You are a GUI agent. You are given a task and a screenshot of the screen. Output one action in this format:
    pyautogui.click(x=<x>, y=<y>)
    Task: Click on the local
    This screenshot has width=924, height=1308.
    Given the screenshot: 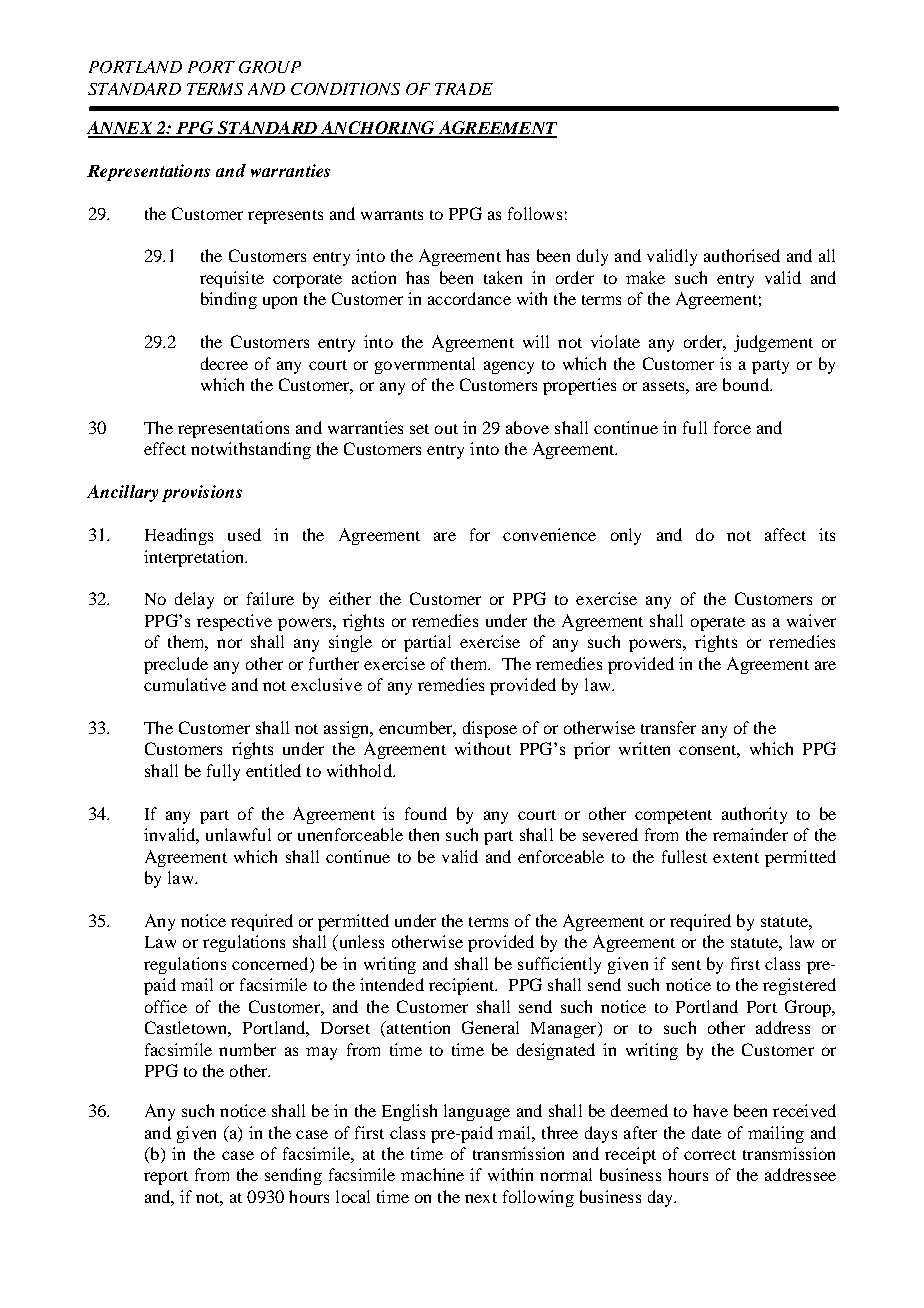 What is the action you would take?
    pyautogui.click(x=353, y=1196)
